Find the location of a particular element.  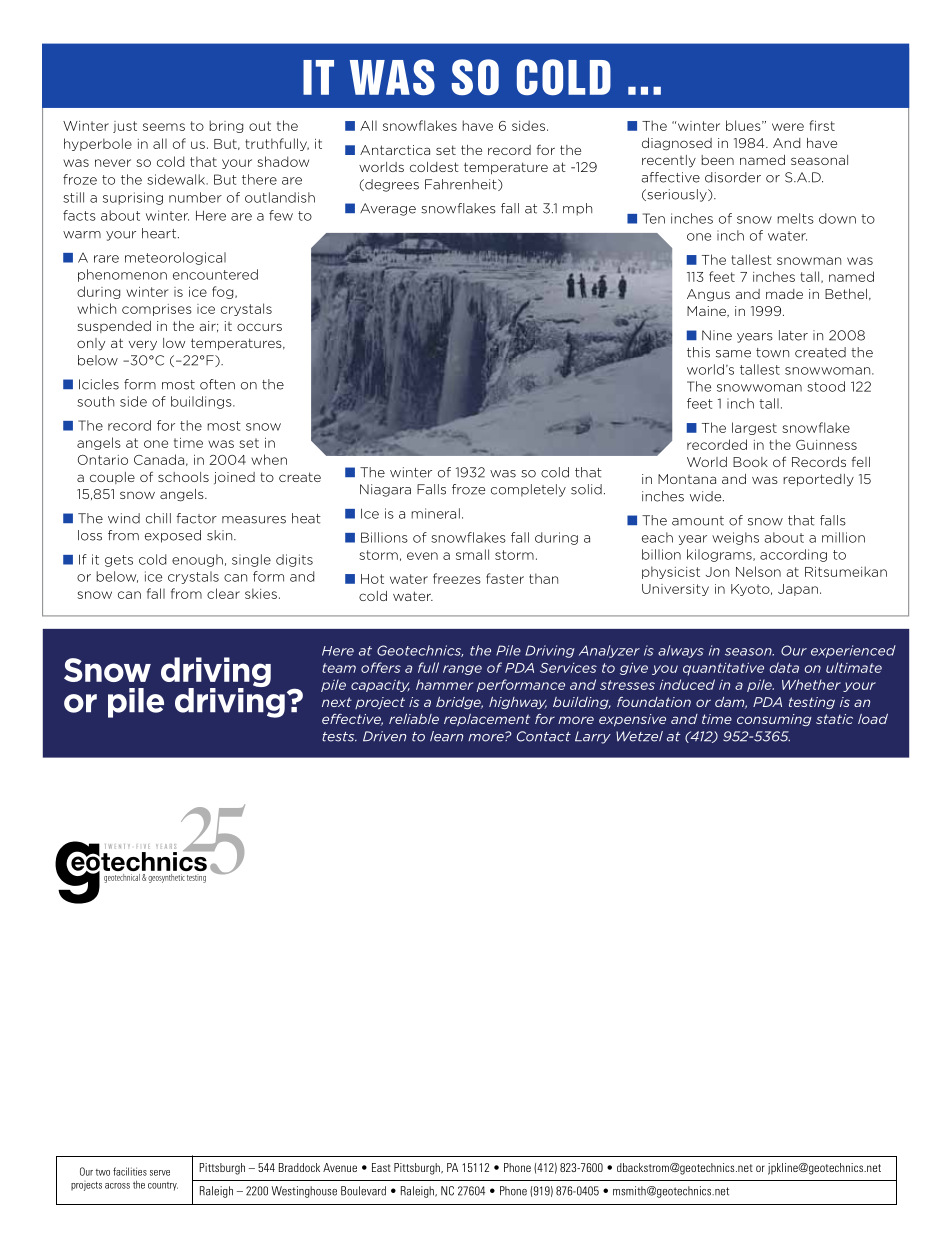

according is located at coordinates (793, 555).
